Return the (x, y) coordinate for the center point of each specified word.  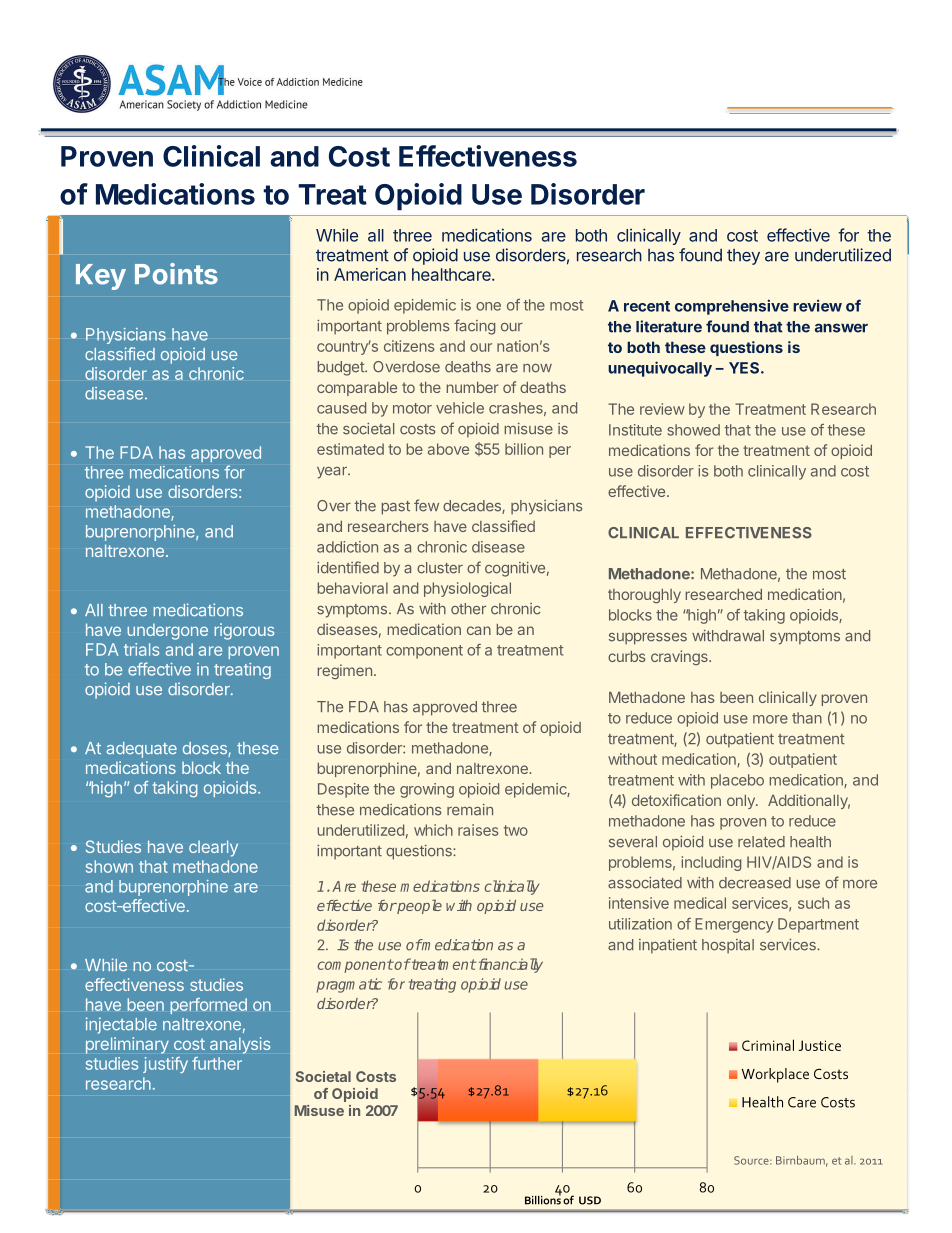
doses (206, 749)
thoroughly (644, 596)
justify (165, 1065)
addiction (347, 547)
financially (511, 965)
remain (470, 810)
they (743, 257)
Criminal (768, 1045)
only (742, 802)
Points (176, 274)
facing (474, 327)
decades (473, 507)
